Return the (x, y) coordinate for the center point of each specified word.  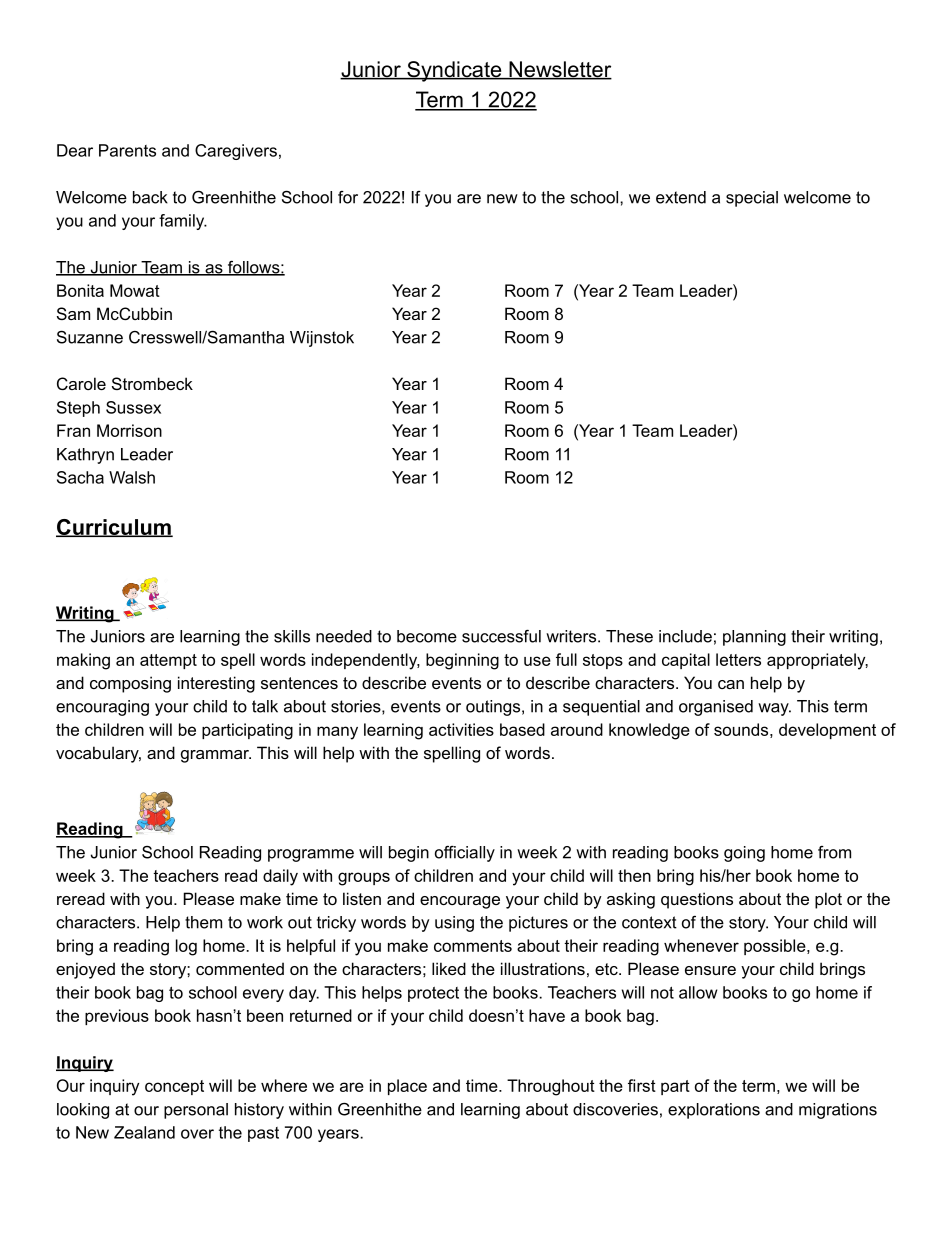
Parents (127, 150)
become (427, 636)
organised (716, 708)
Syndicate (454, 71)
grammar (216, 756)
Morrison (129, 430)
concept (174, 1087)
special (752, 199)
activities (461, 729)
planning (754, 638)
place (407, 1087)
